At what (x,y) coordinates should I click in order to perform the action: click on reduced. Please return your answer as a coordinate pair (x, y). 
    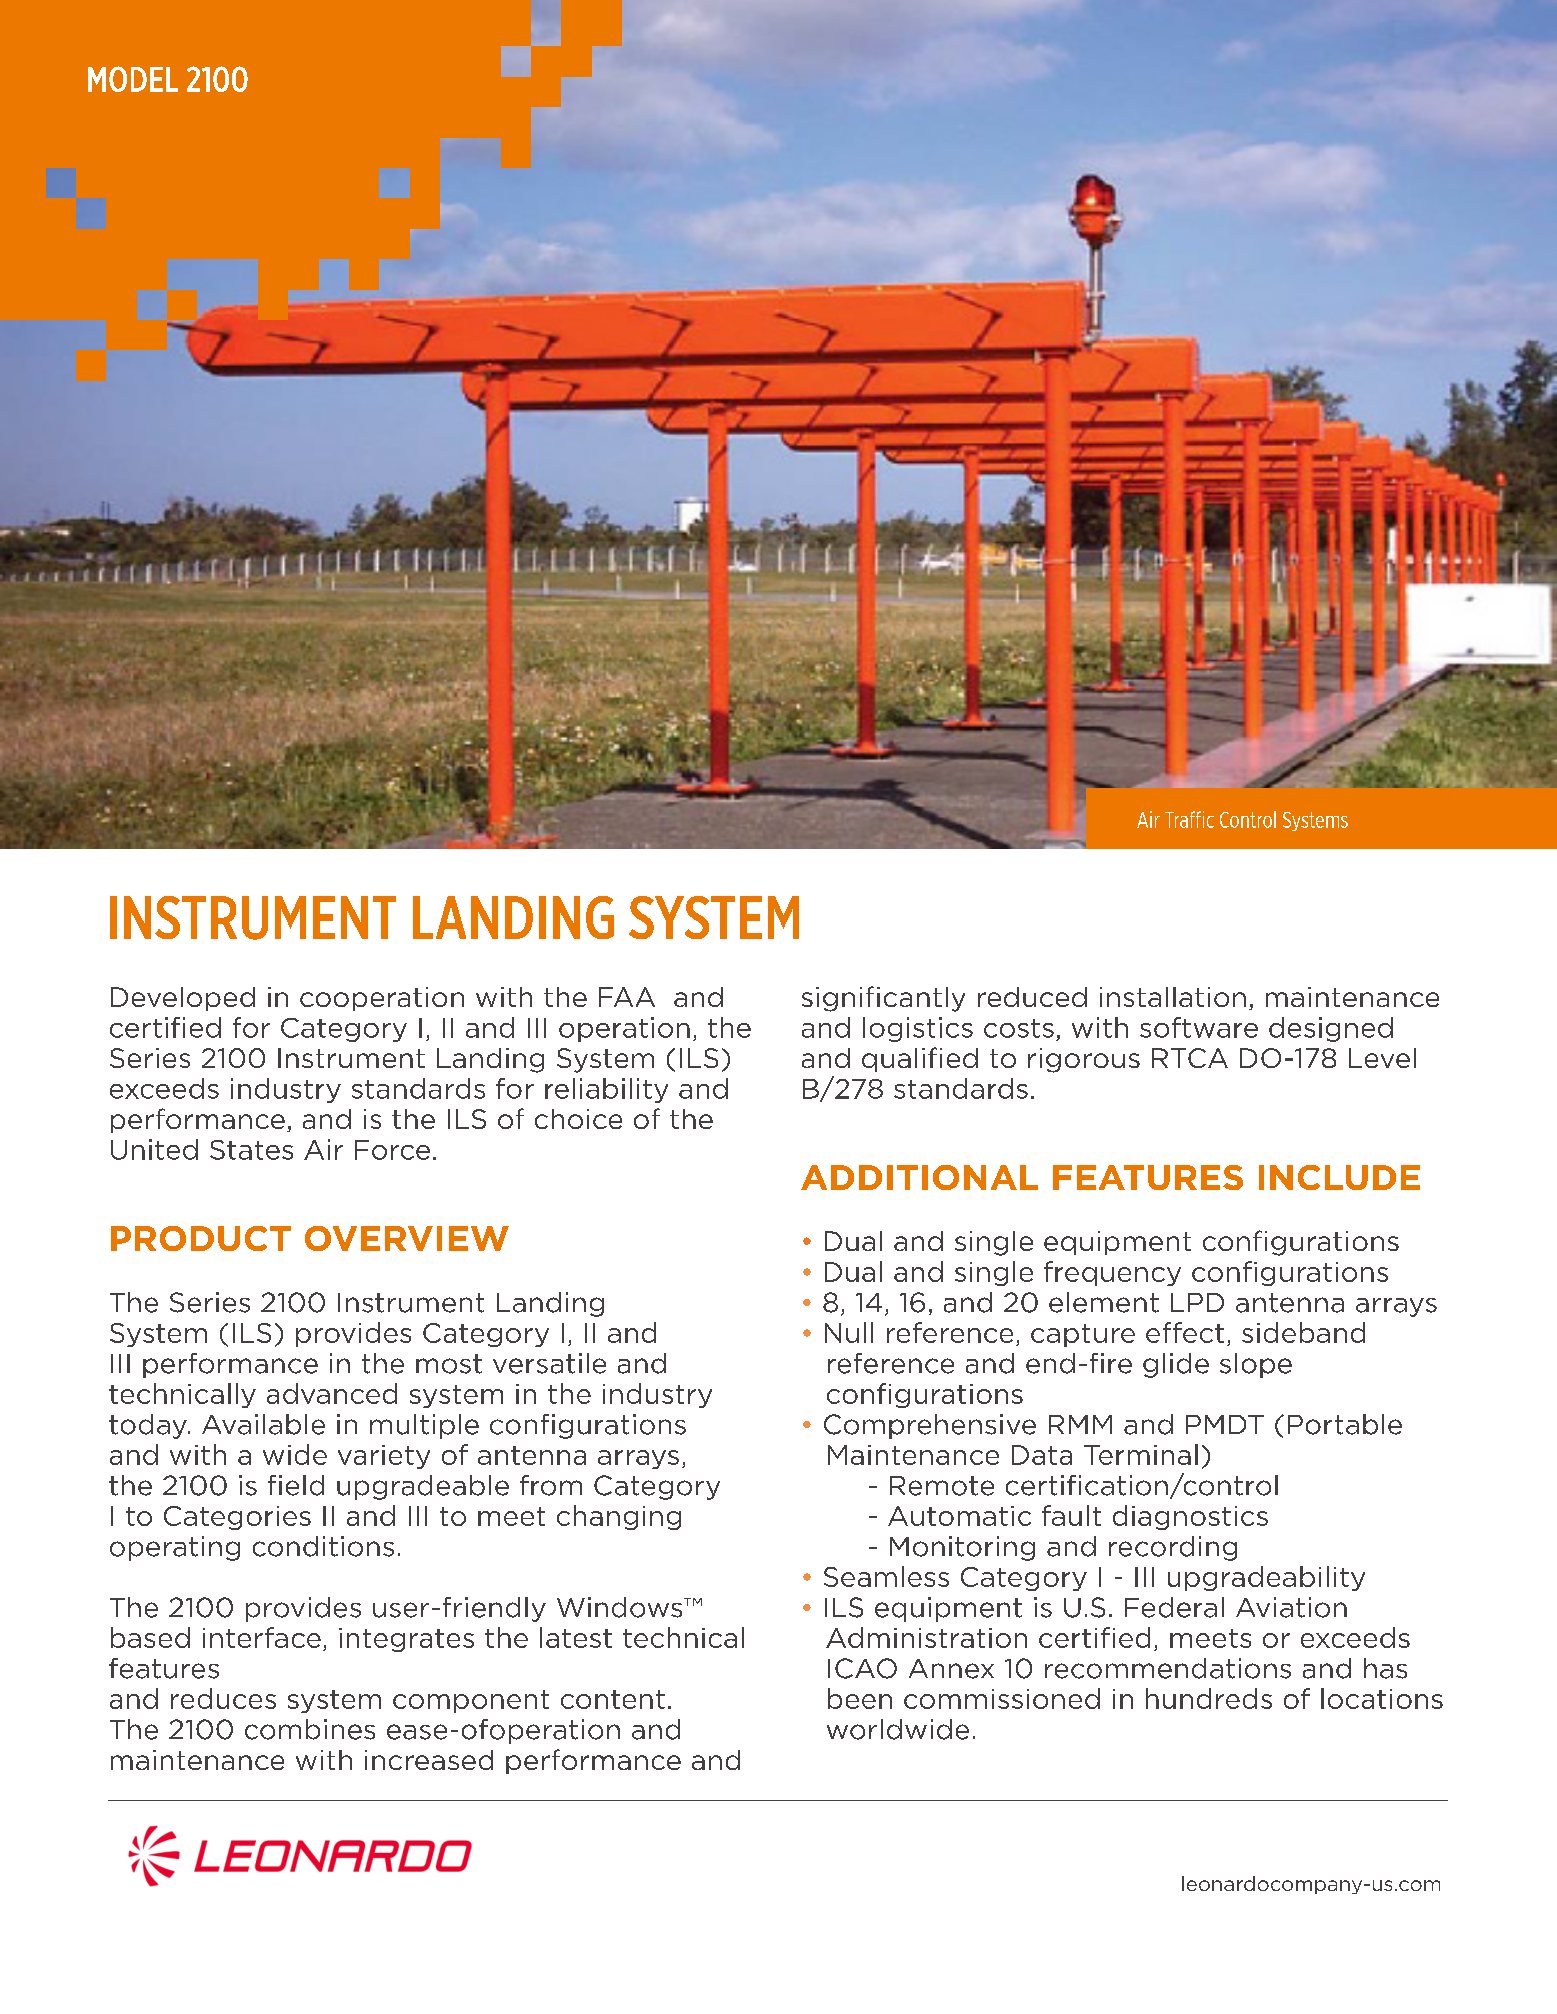
    Looking at the image, I should click on (1032, 997).
